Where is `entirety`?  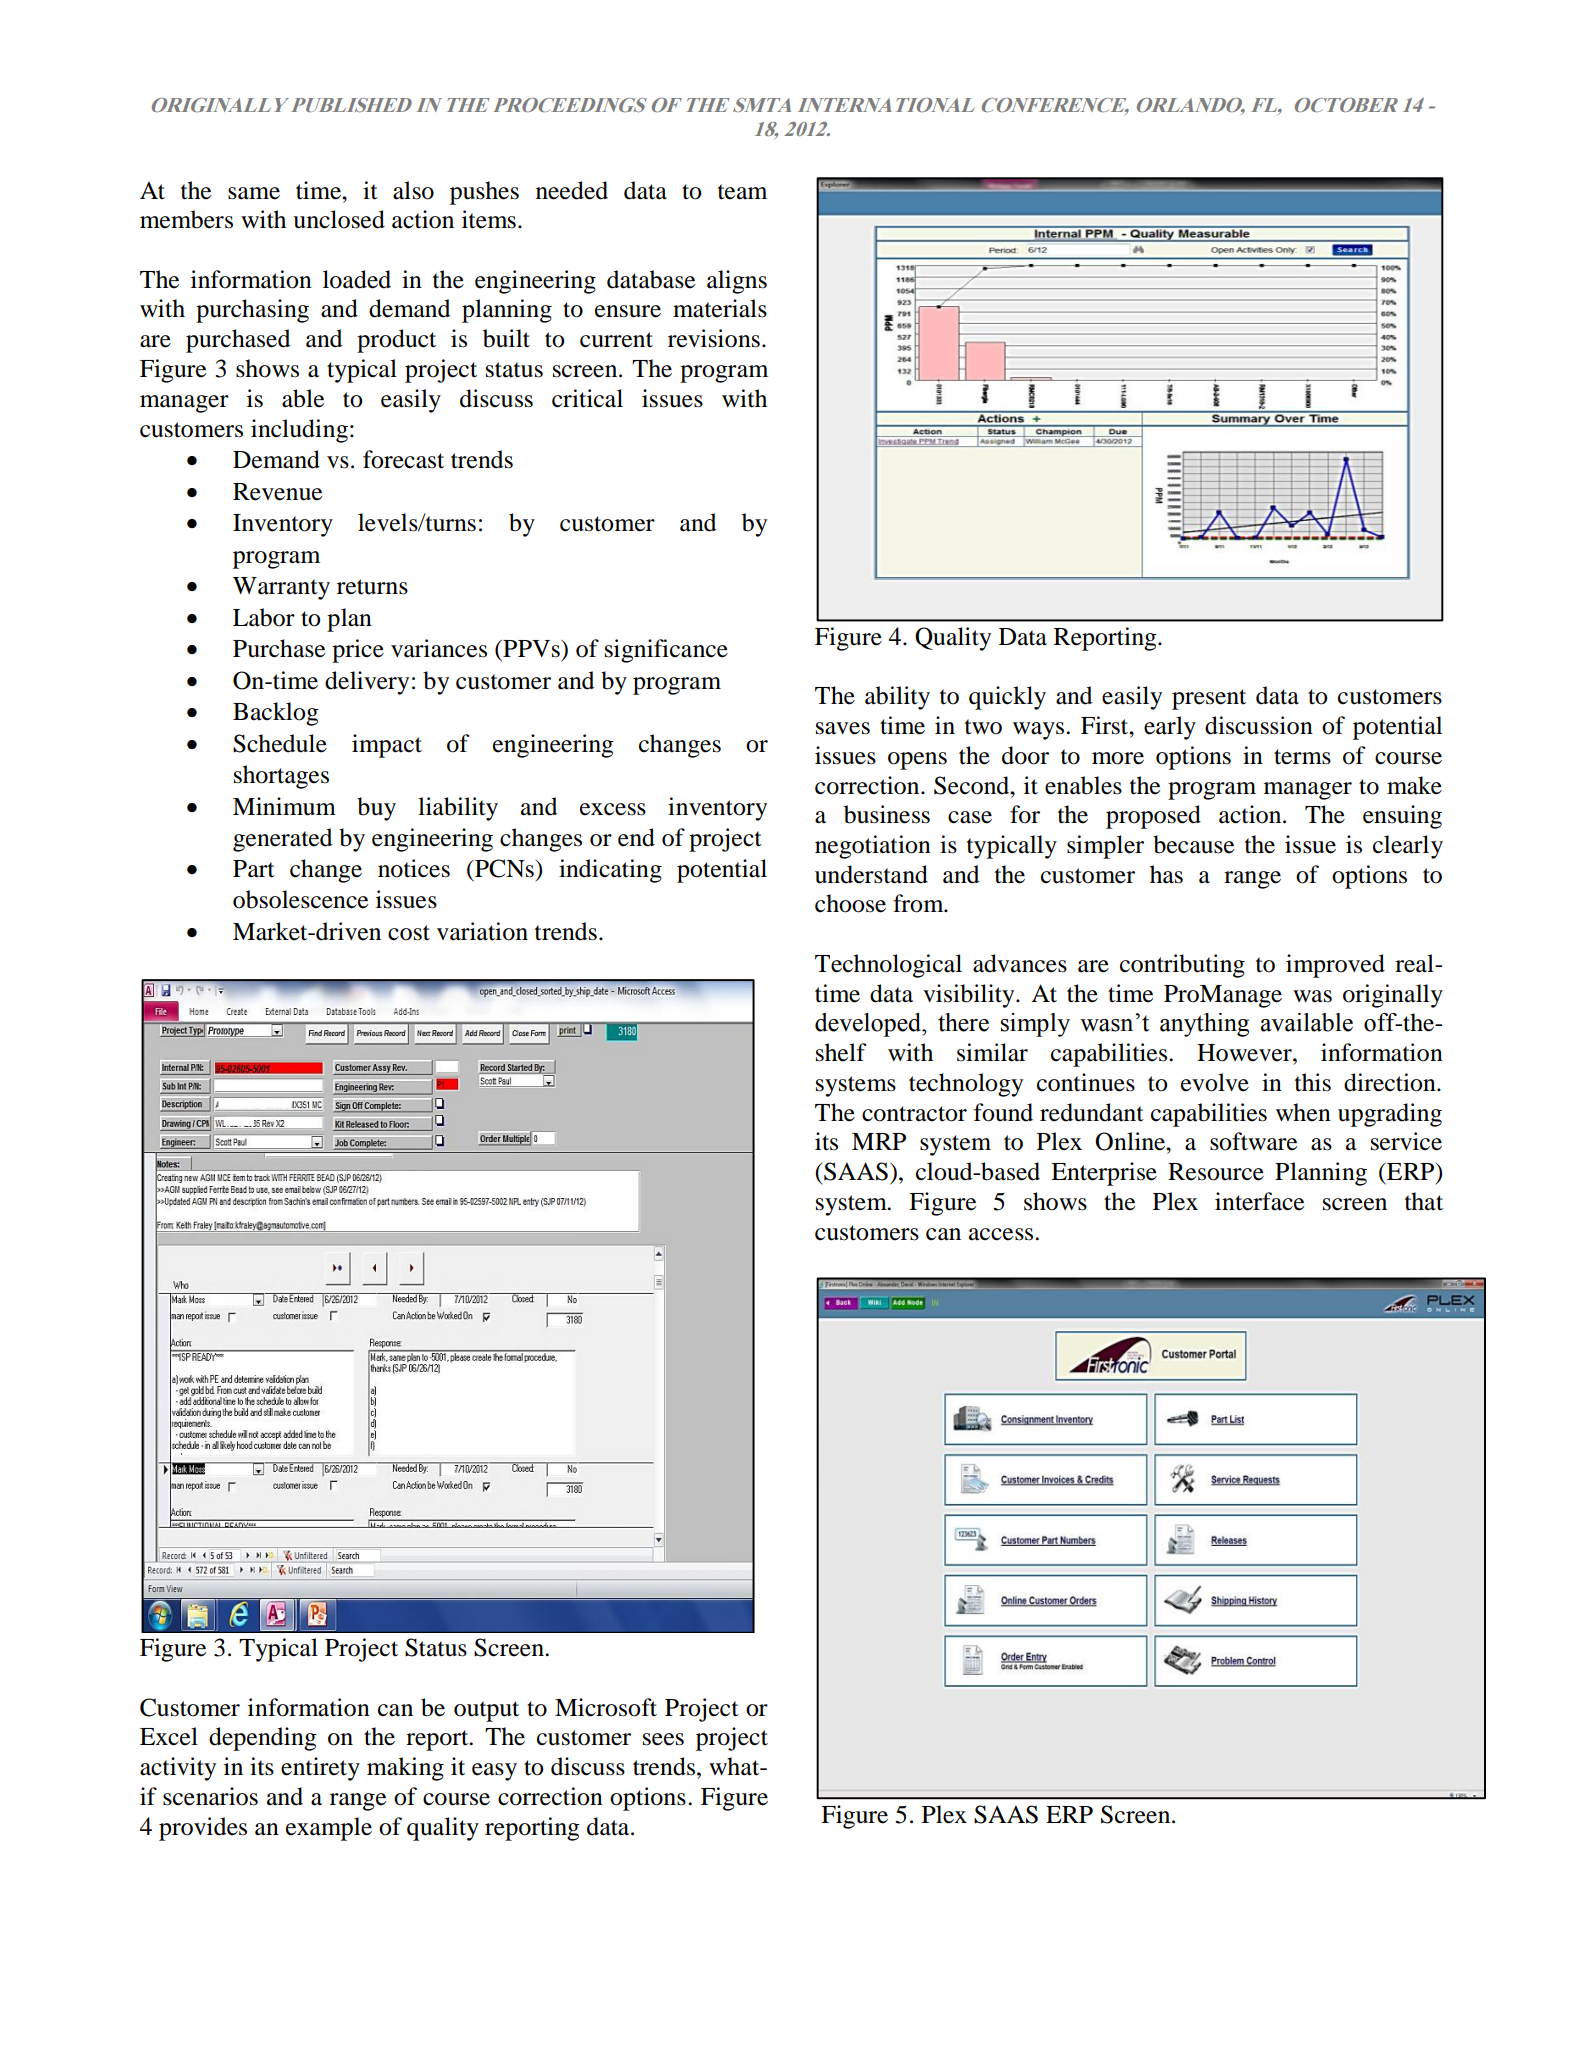 entirety is located at coordinates (320, 1769).
